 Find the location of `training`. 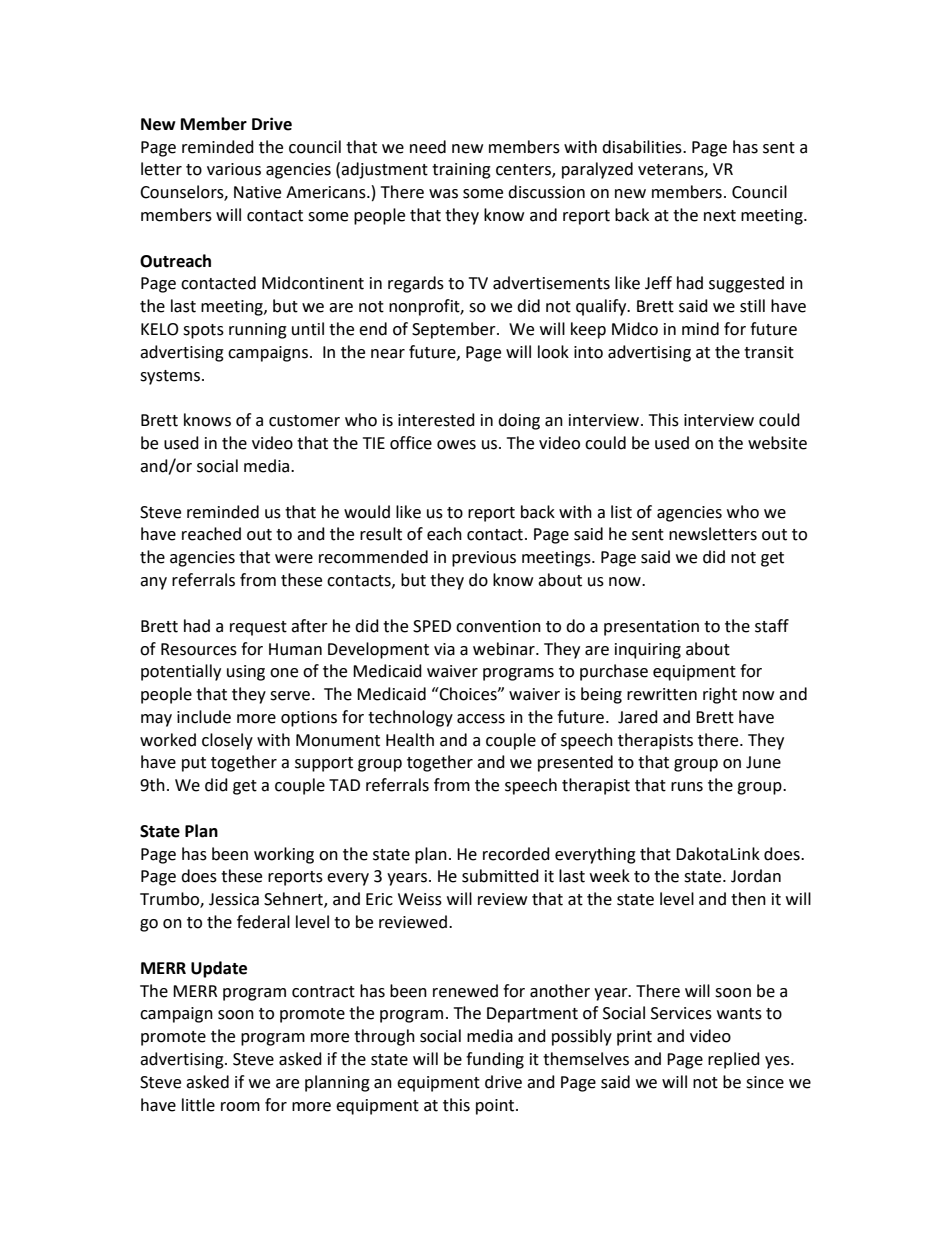

training is located at coordinates (461, 171).
